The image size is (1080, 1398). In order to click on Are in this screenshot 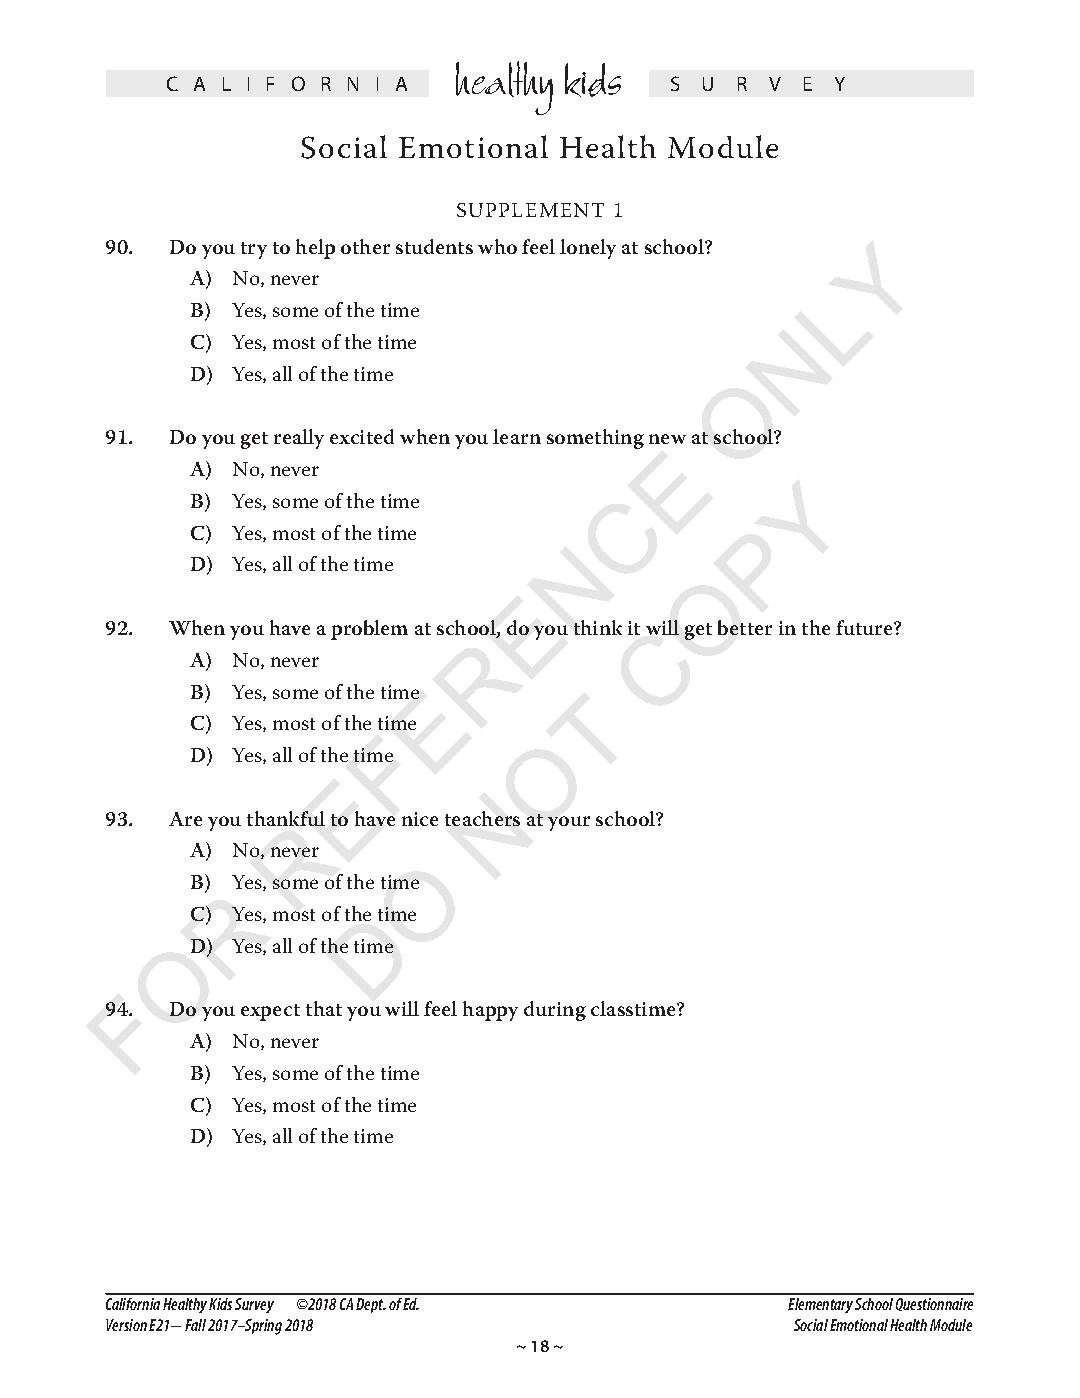, I will do `click(185, 819)`.
